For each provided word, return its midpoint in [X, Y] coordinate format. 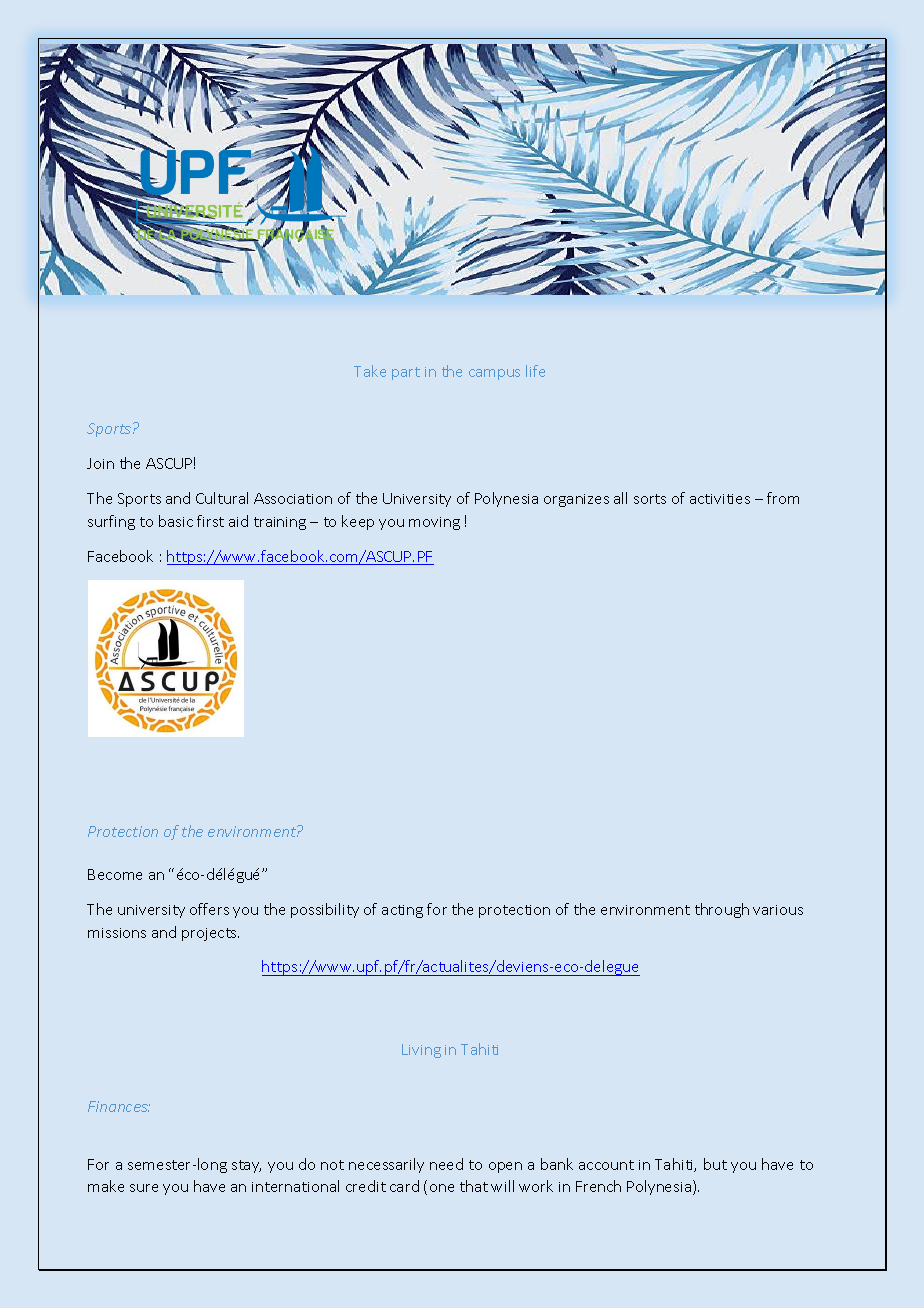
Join [100, 463]
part [406, 373]
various [778, 910]
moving [434, 523]
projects [210, 934]
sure [144, 1188]
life [535, 371]
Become [115, 874]
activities [720, 499]
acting [402, 911]
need [446, 1164]
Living [421, 1051]
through [722, 910]
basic [176, 521]
